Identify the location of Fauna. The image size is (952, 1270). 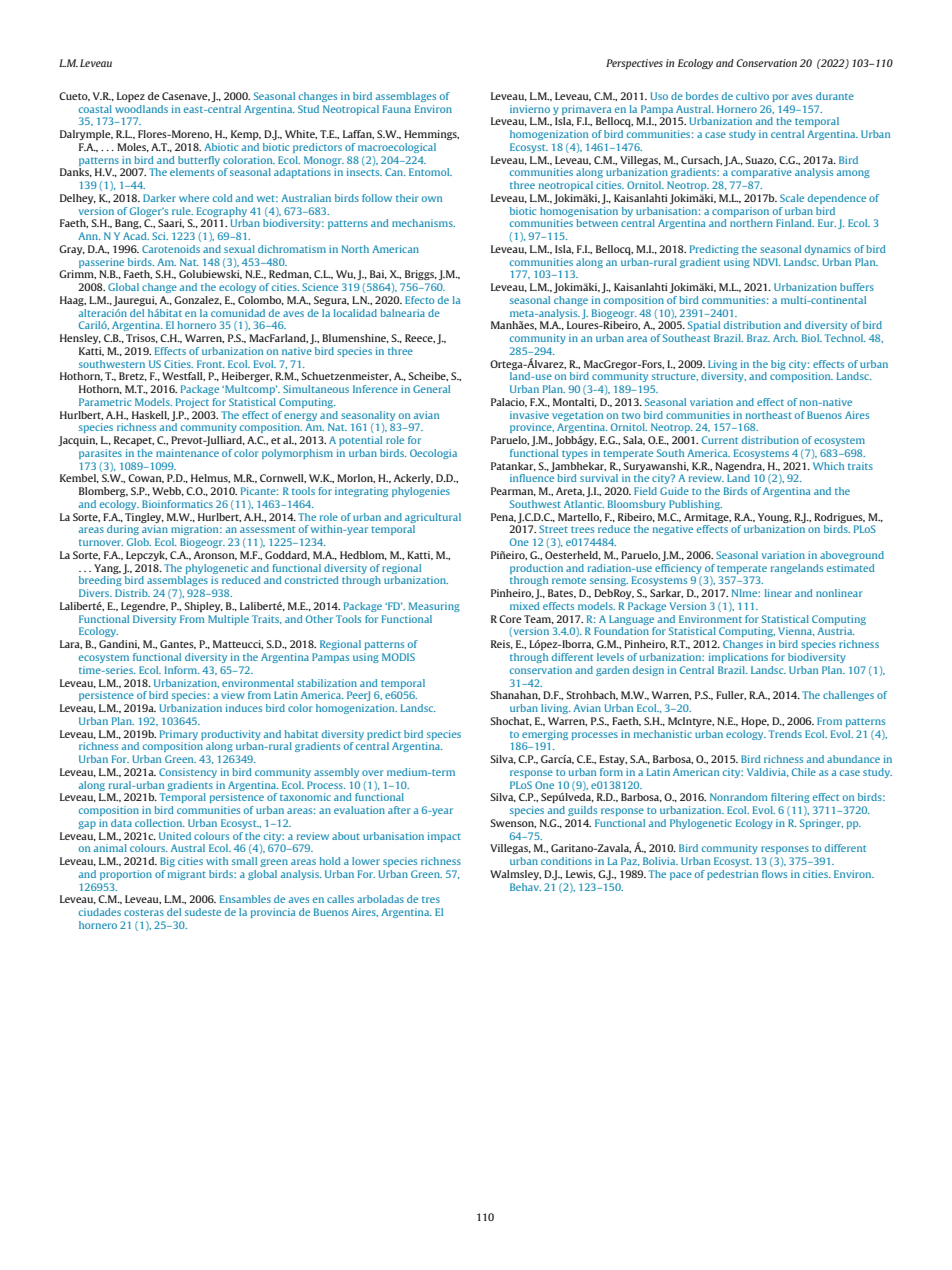
(397, 109).
